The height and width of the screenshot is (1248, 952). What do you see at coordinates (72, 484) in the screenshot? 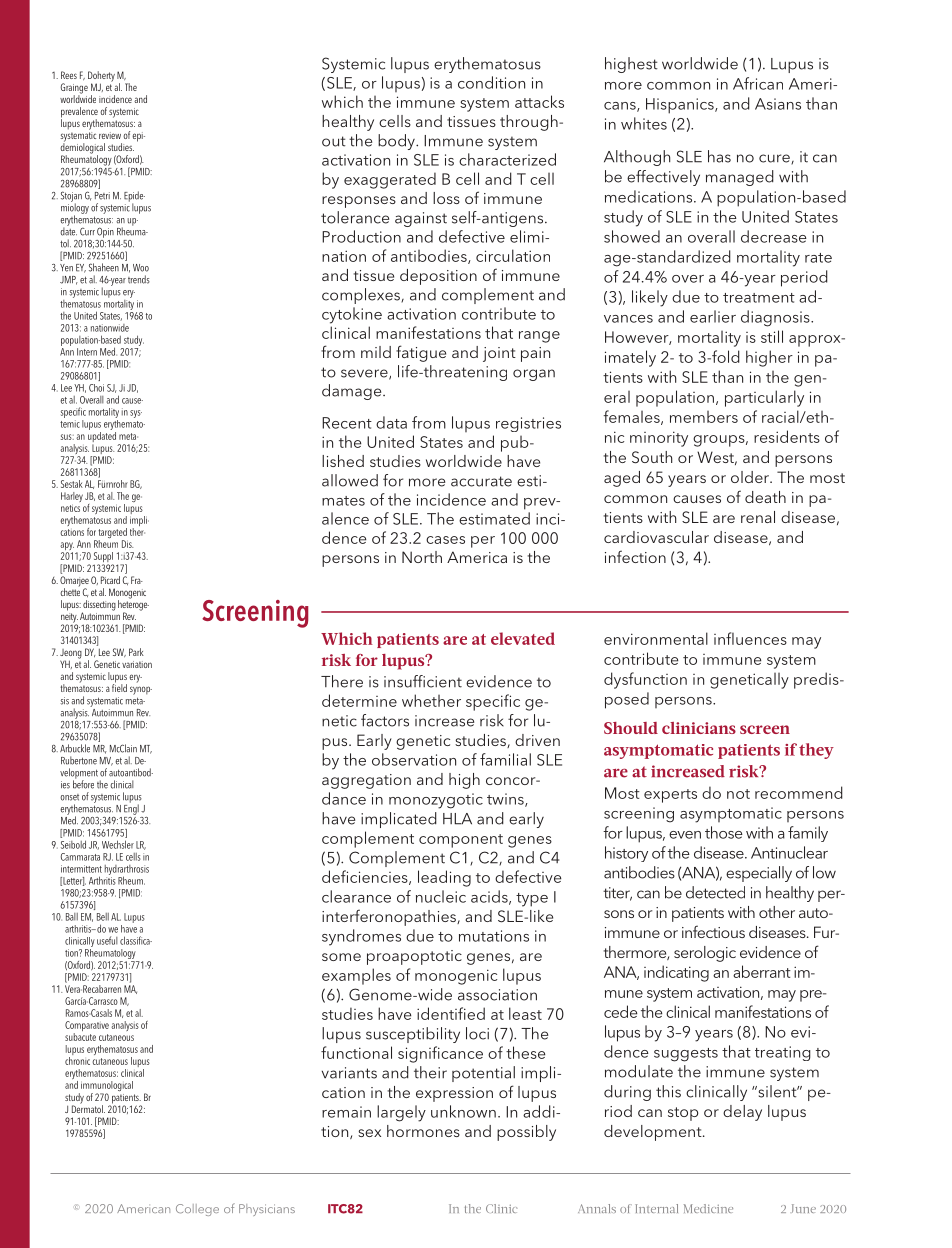
I see `Sestak` at bounding box center [72, 484].
